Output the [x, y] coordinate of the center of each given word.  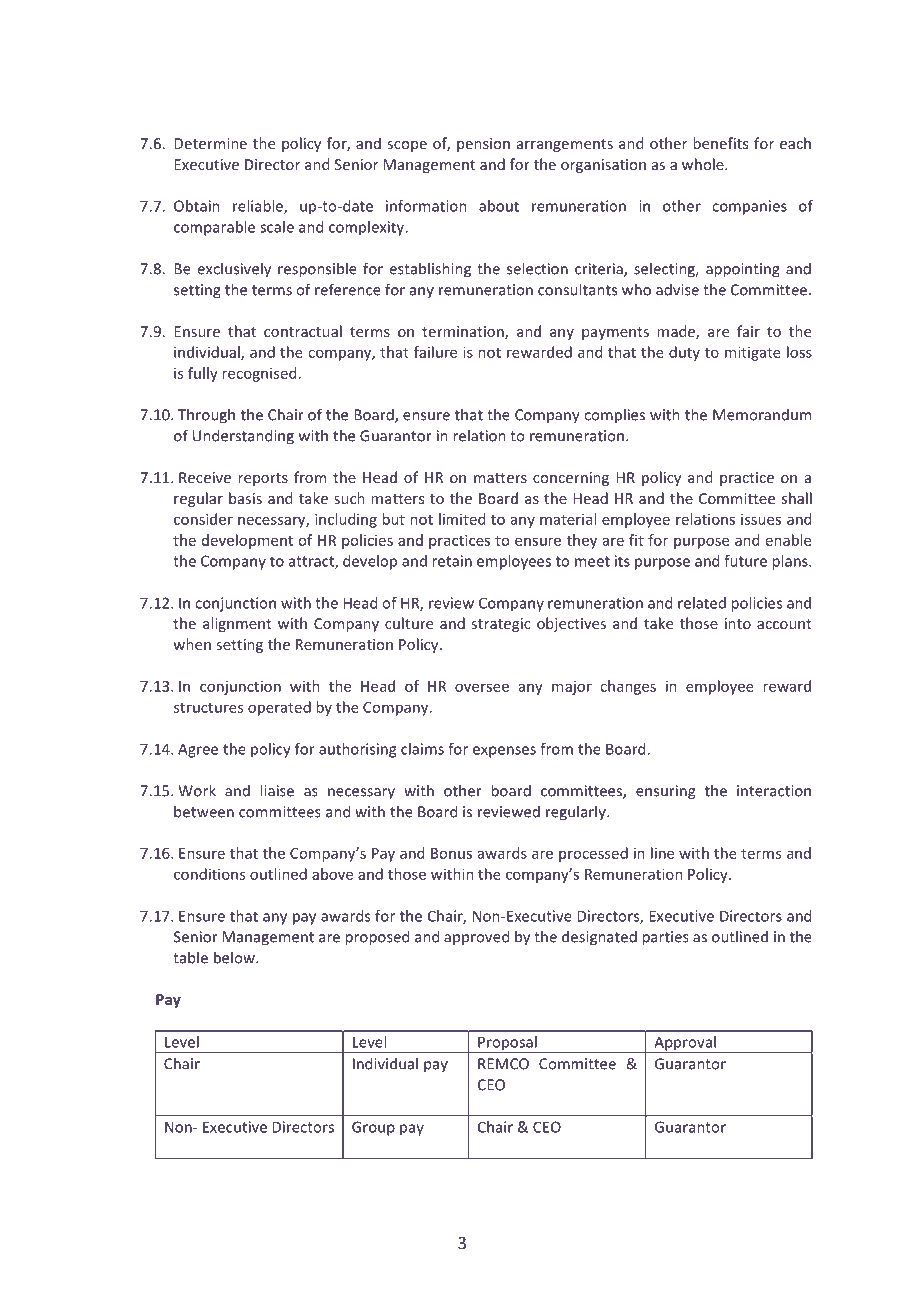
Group [373, 1128]
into [738, 623]
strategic [501, 625]
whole [704, 164]
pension [483, 145]
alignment [237, 624]
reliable [259, 207]
